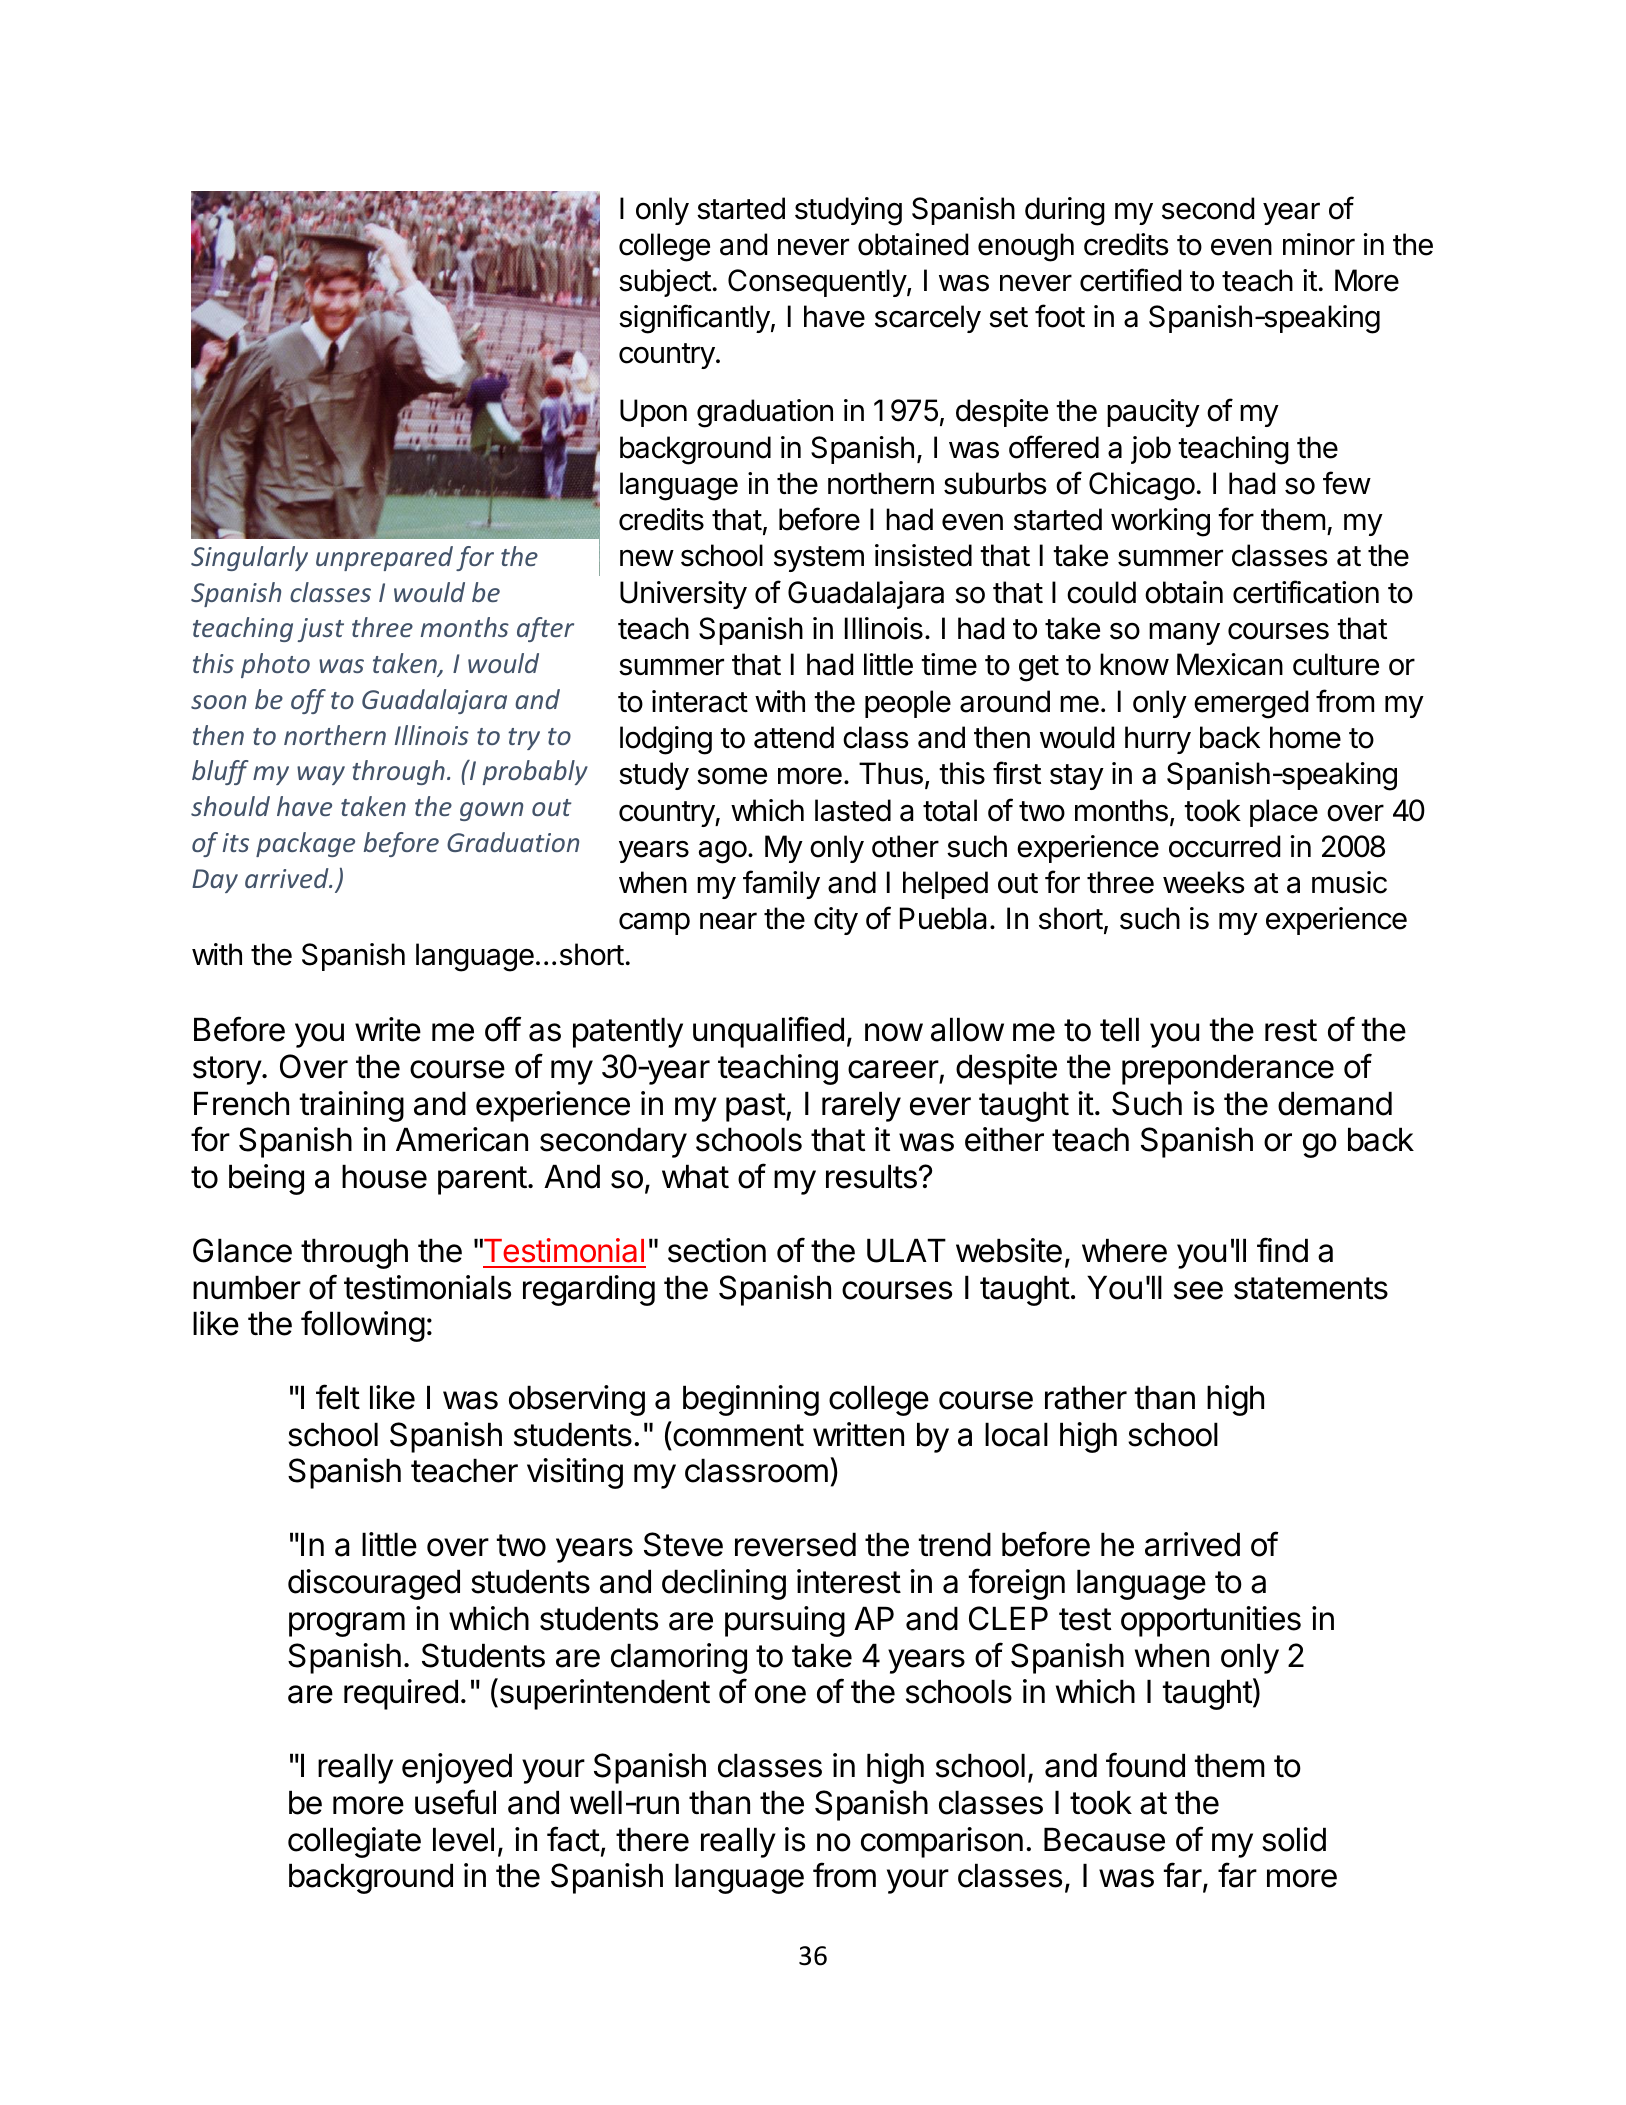 The height and width of the screenshot is (2105, 1626). What do you see at coordinates (694, 319) in the screenshot?
I see `significantly` at bounding box center [694, 319].
